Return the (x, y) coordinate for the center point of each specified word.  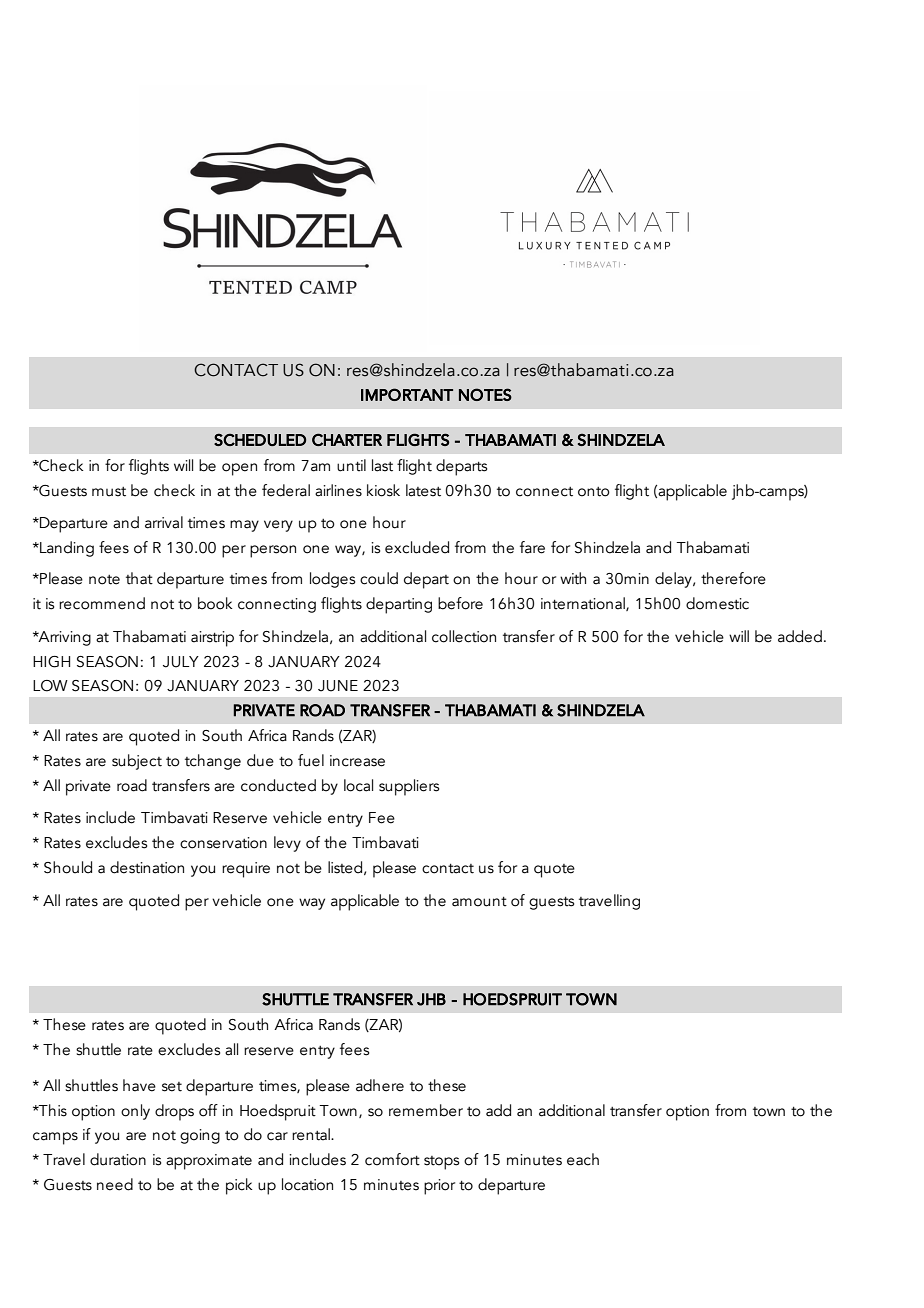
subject (137, 762)
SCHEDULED (260, 439)
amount (479, 902)
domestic (717, 603)
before (460, 603)
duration (118, 1159)
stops (441, 1163)
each (583, 1159)
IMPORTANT (407, 394)
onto (594, 492)
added (800, 636)
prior (439, 1187)
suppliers (409, 787)
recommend (102, 603)
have (139, 1085)
